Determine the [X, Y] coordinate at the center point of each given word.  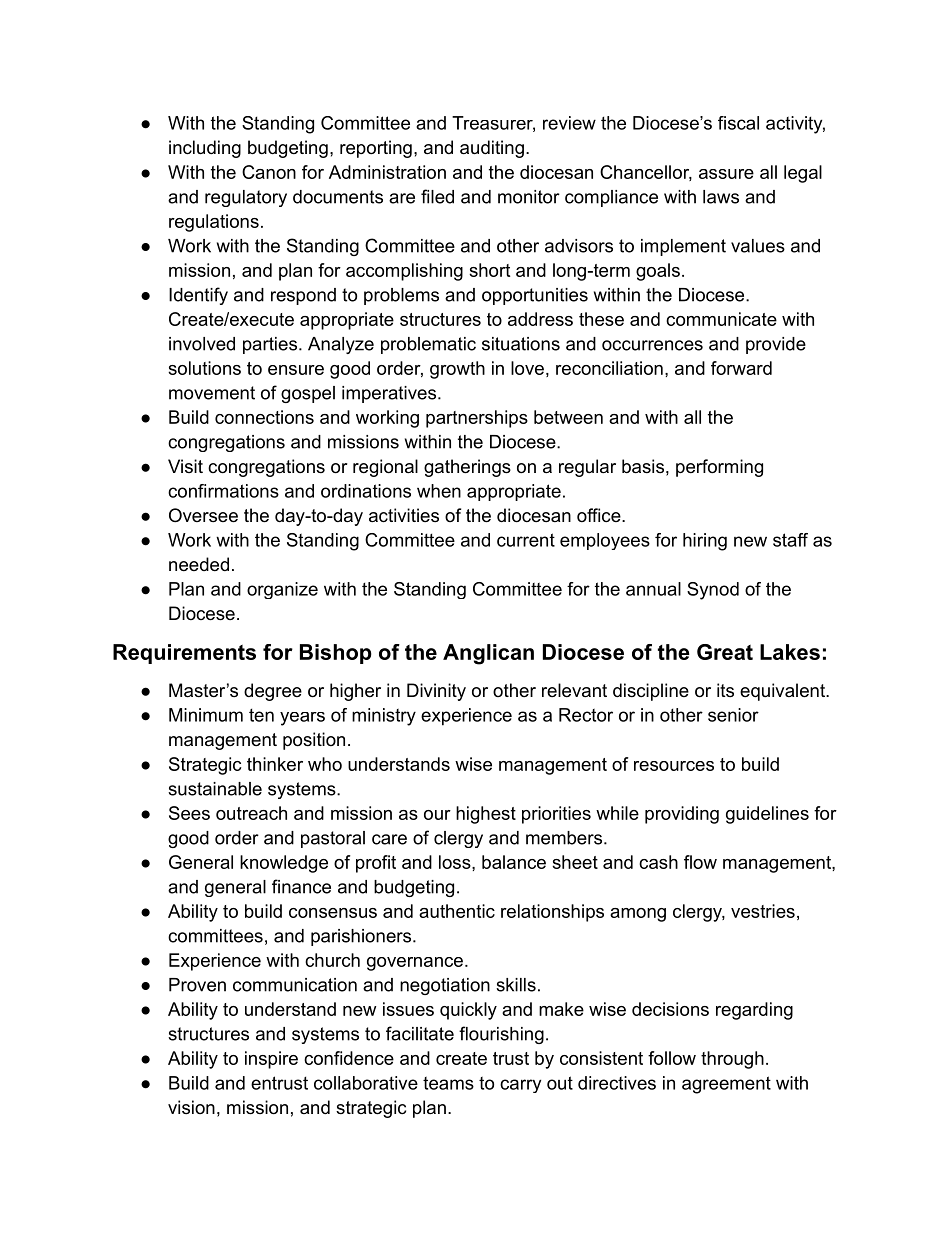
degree [273, 692]
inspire [271, 1060]
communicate [721, 319]
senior [733, 715]
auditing [492, 149]
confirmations [223, 491]
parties [270, 345]
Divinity [436, 692]
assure [726, 174]
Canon [269, 172]
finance [301, 886]
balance [514, 862]
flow [700, 862]
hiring [705, 542]
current [526, 540]
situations [521, 344]
